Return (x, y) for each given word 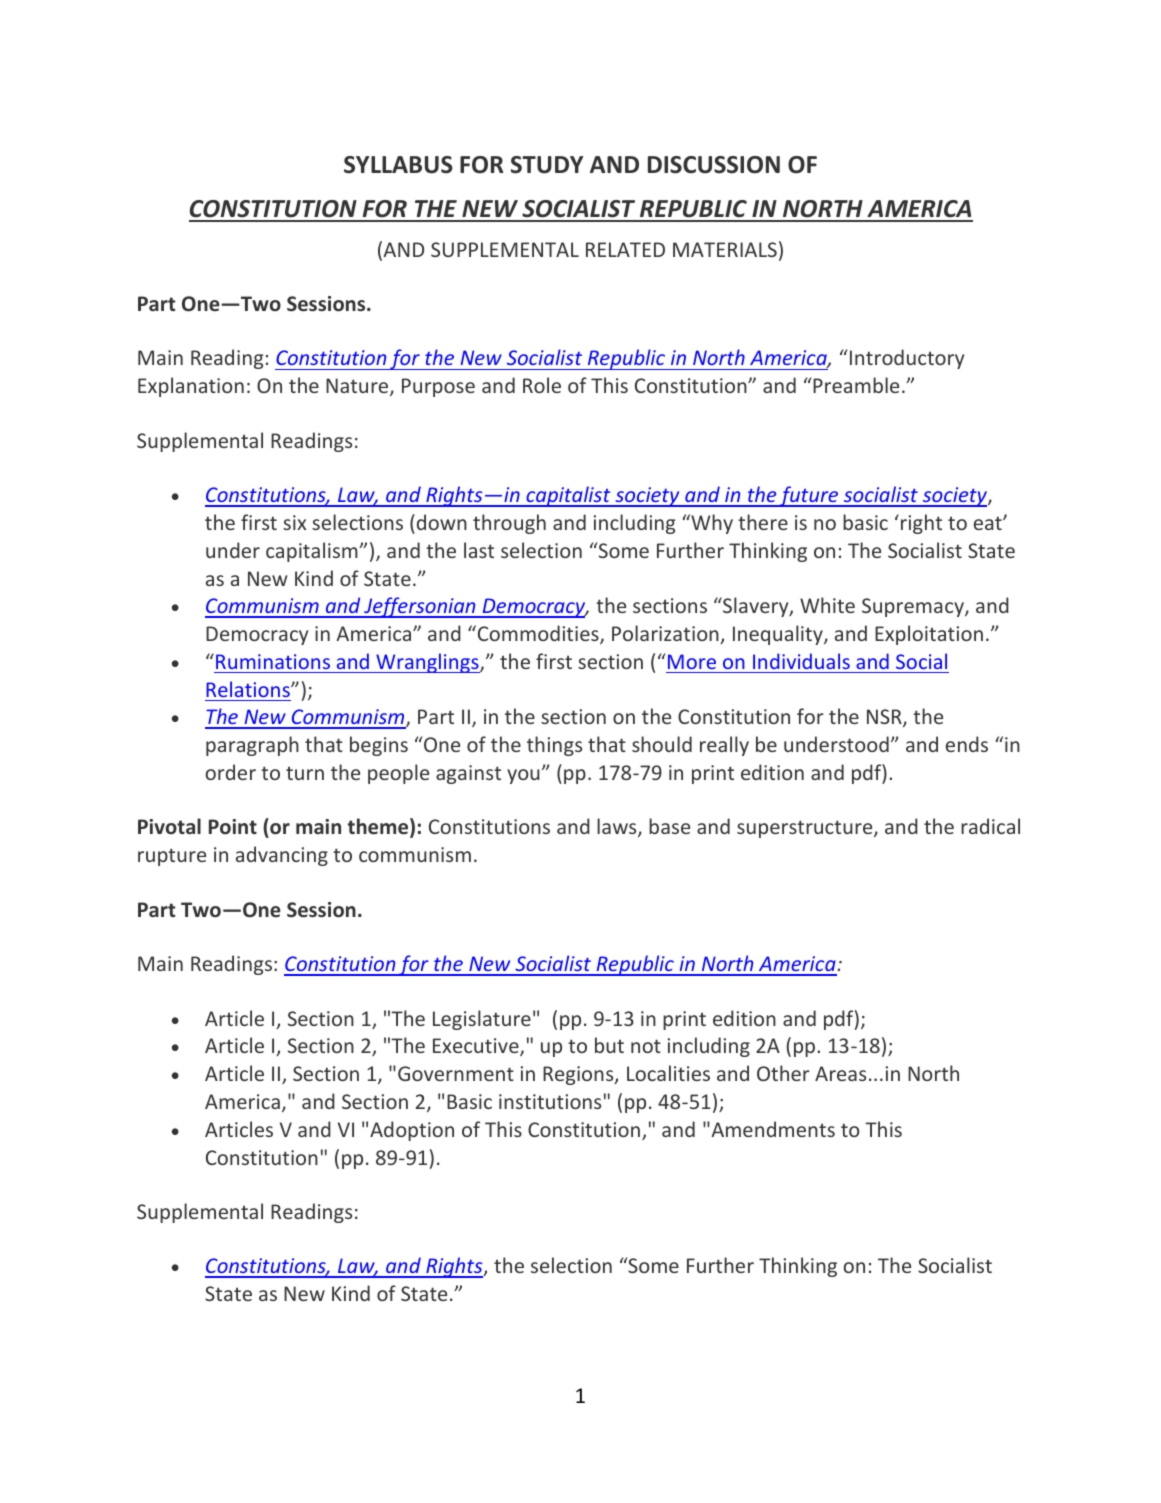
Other (783, 1073)
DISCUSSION (714, 165)
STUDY (547, 165)
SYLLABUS (398, 165)
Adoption (412, 1131)
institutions (550, 1101)
